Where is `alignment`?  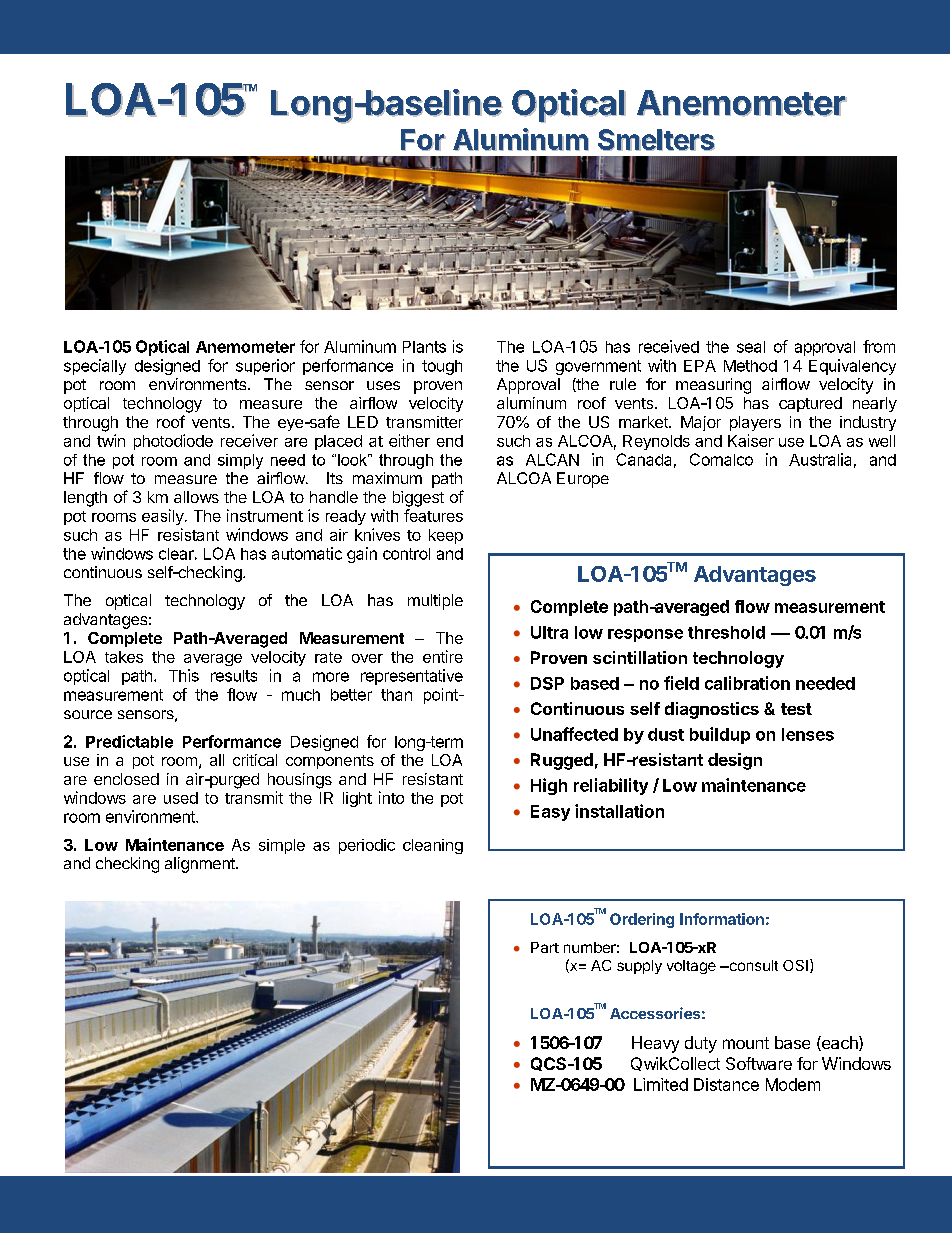
alignment is located at coordinates (201, 865).
